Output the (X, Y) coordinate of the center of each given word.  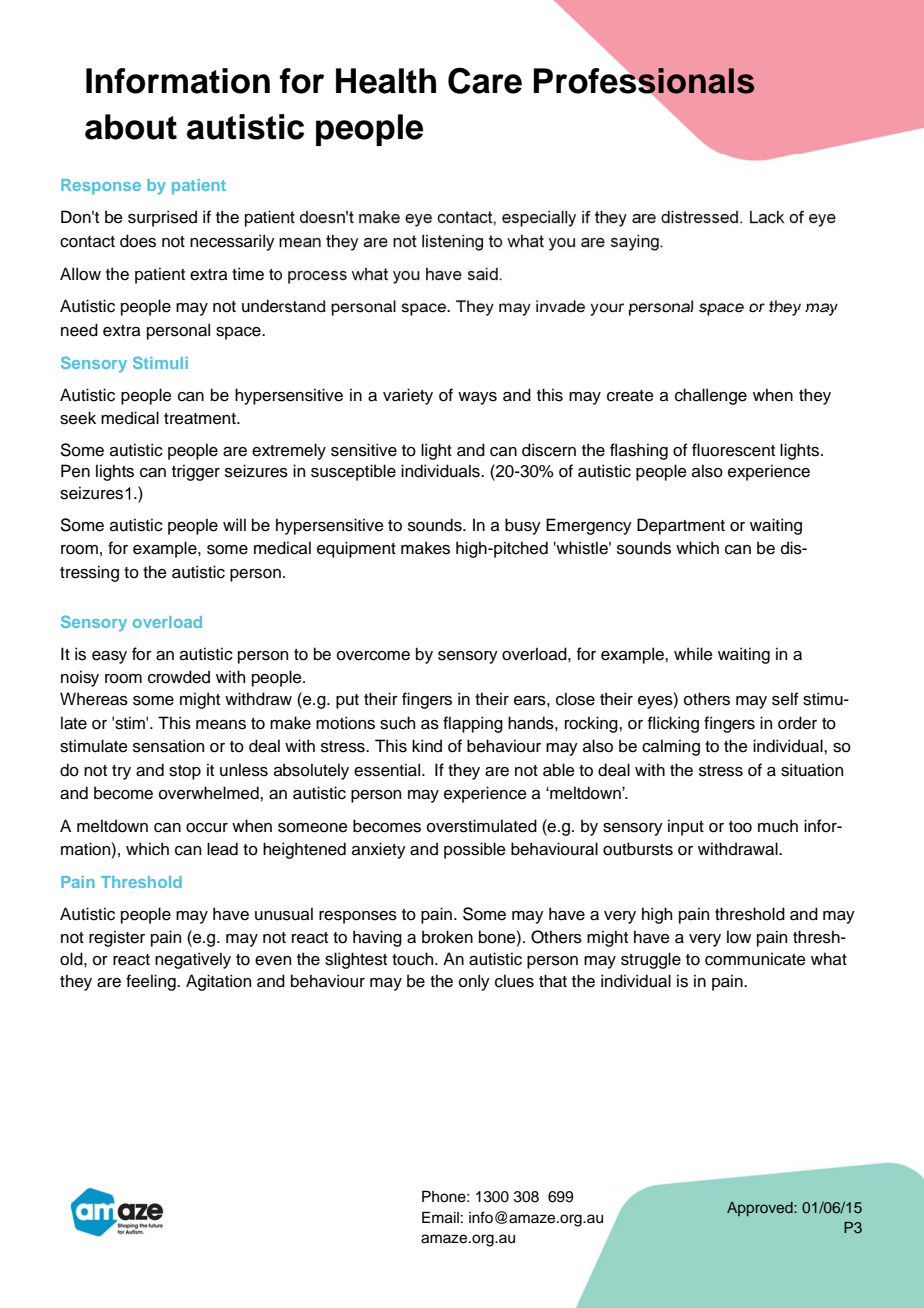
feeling (152, 982)
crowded (179, 677)
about (131, 127)
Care (485, 80)
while (693, 654)
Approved (761, 1209)
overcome (373, 656)
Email (440, 1217)
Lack (767, 217)
